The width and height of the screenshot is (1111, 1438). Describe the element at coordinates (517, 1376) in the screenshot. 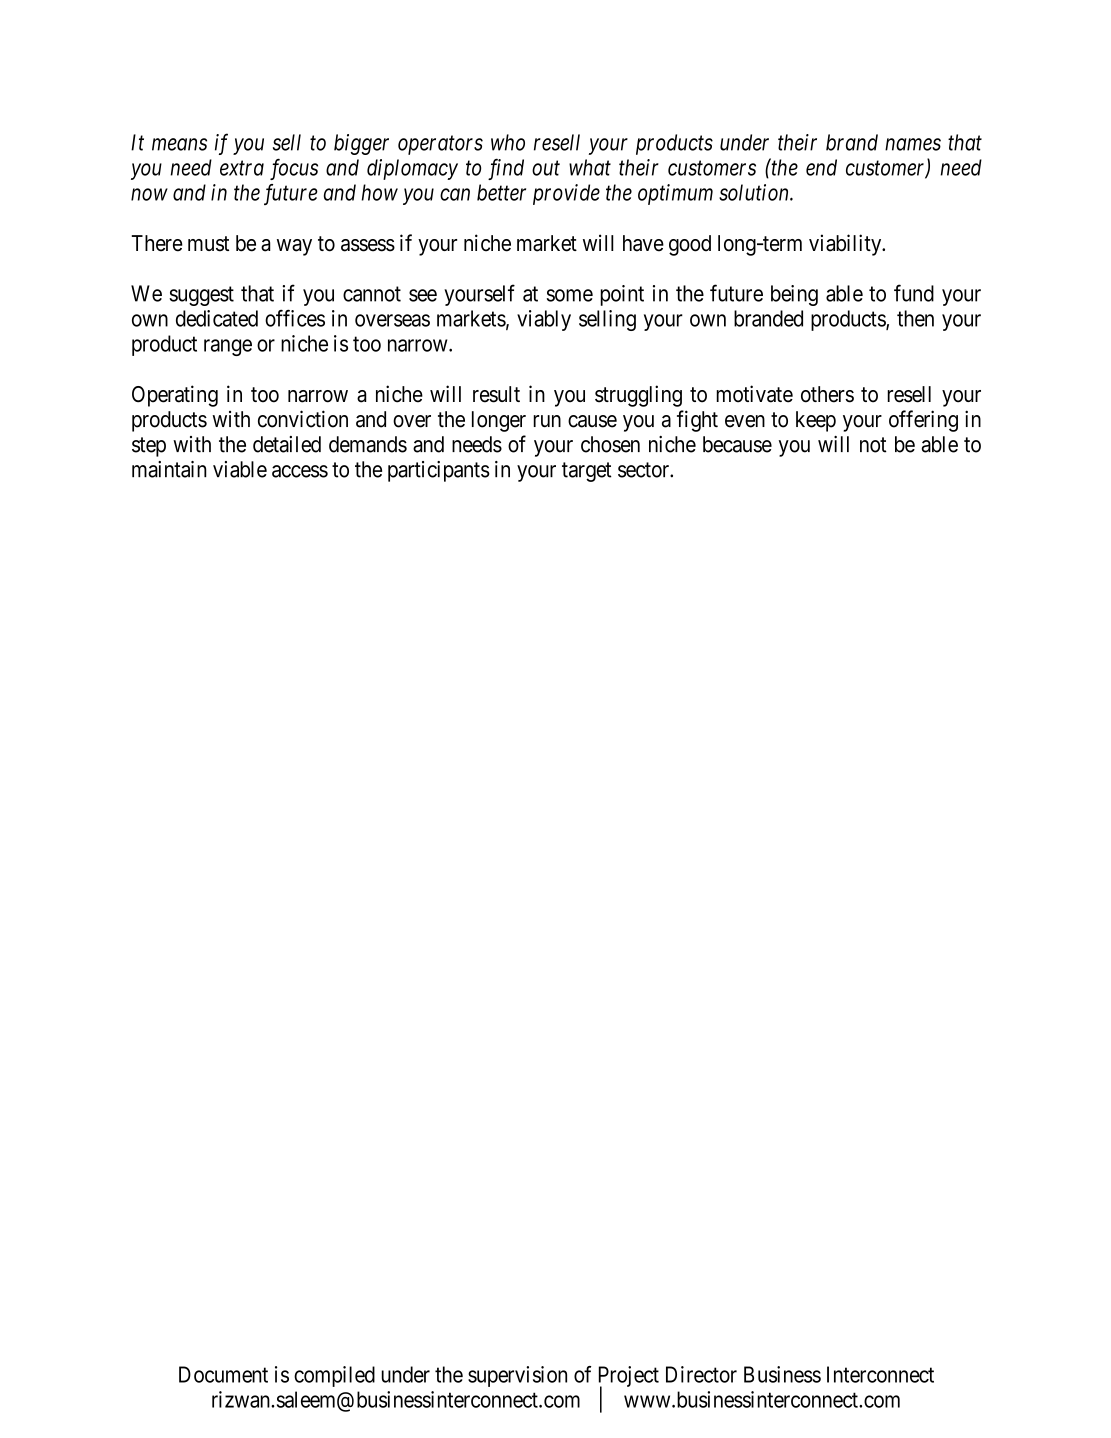

I see `supervision` at that location.
